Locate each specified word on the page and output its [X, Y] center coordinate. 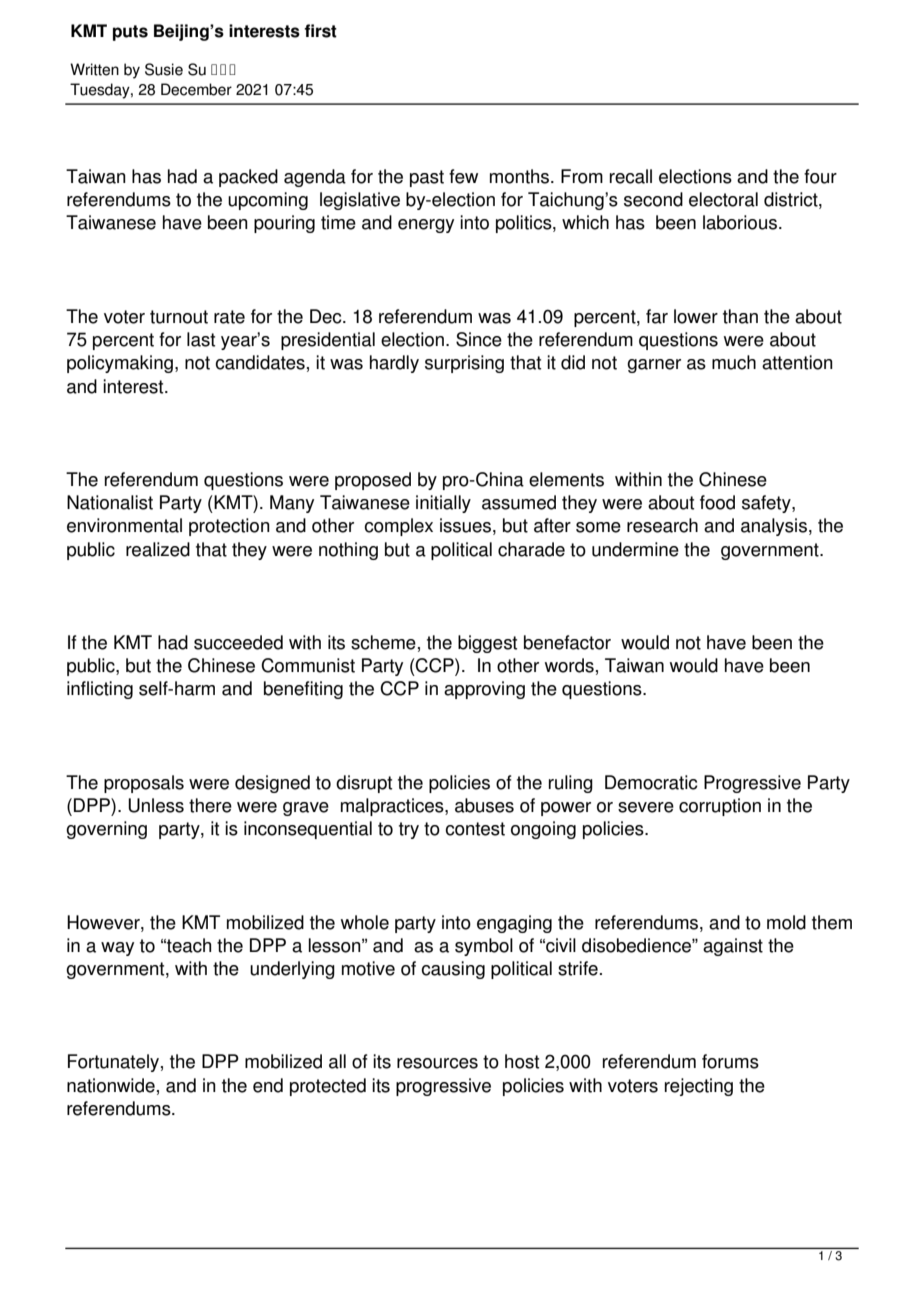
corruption [720, 807]
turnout [179, 317]
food [717, 502]
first [320, 31]
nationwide [111, 1085]
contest [475, 829]
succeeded [238, 642]
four [820, 176]
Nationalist [110, 502]
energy [426, 226]
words [569, 665]
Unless [156, 805]
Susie [164, 69]
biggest [487, 644]
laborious [740, 222]
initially [443, 504]
